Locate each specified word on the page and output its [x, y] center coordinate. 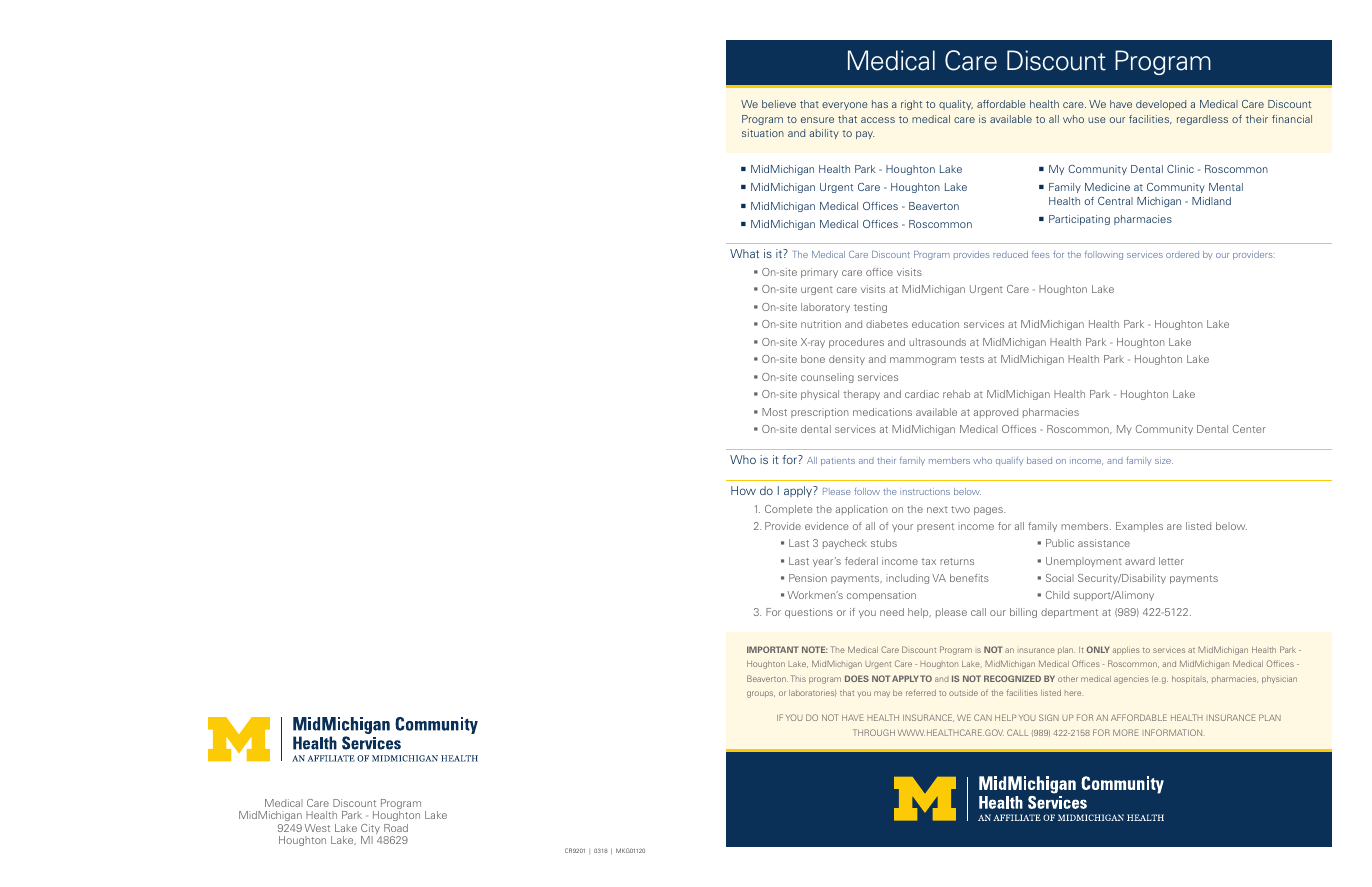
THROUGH [874, 732]
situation [763, 133]
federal [861, 561]
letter [1171, 561]
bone [813, 359]
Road [396, 828]
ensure [817, 120]
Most [774, 412]
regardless [1202, 120]
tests [972, 359]
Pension [808, 578]
